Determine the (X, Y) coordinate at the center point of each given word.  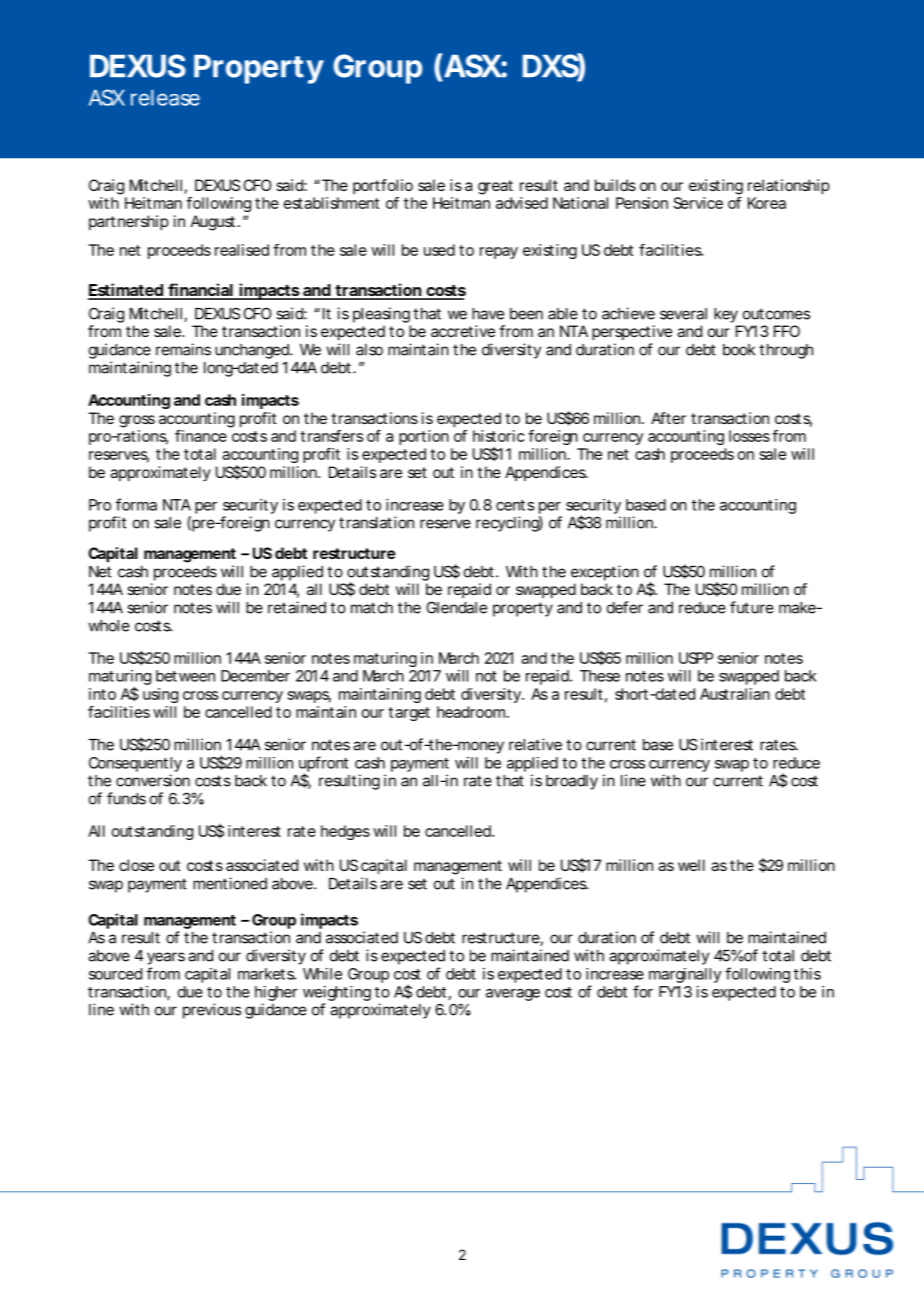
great (495, 187)
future (752, 607)
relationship (789, 187)
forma (136, 504)
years (166, 958)
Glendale (456, 607)
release (165, 98)
